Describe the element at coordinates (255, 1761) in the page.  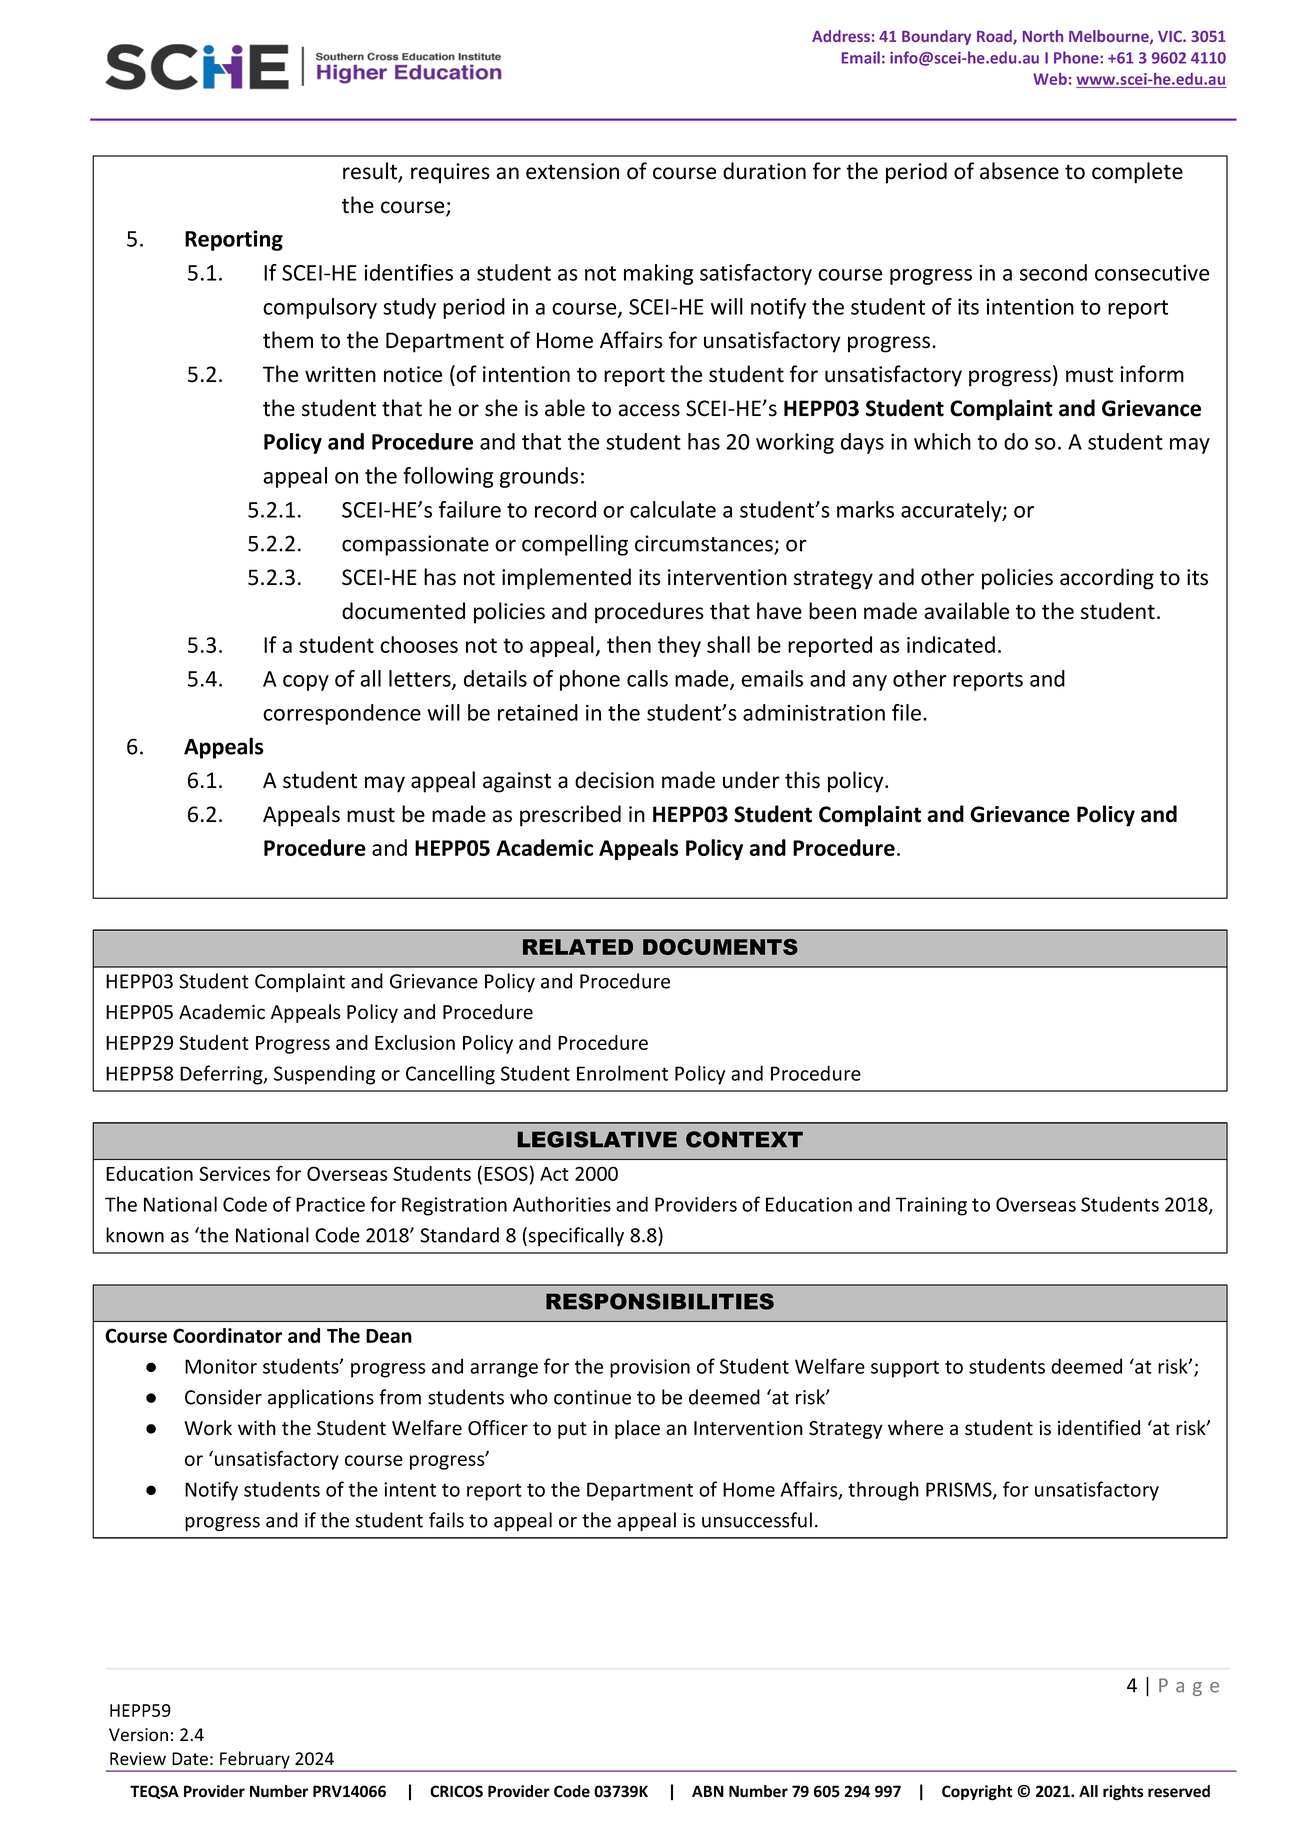
I see `February` at that location.
